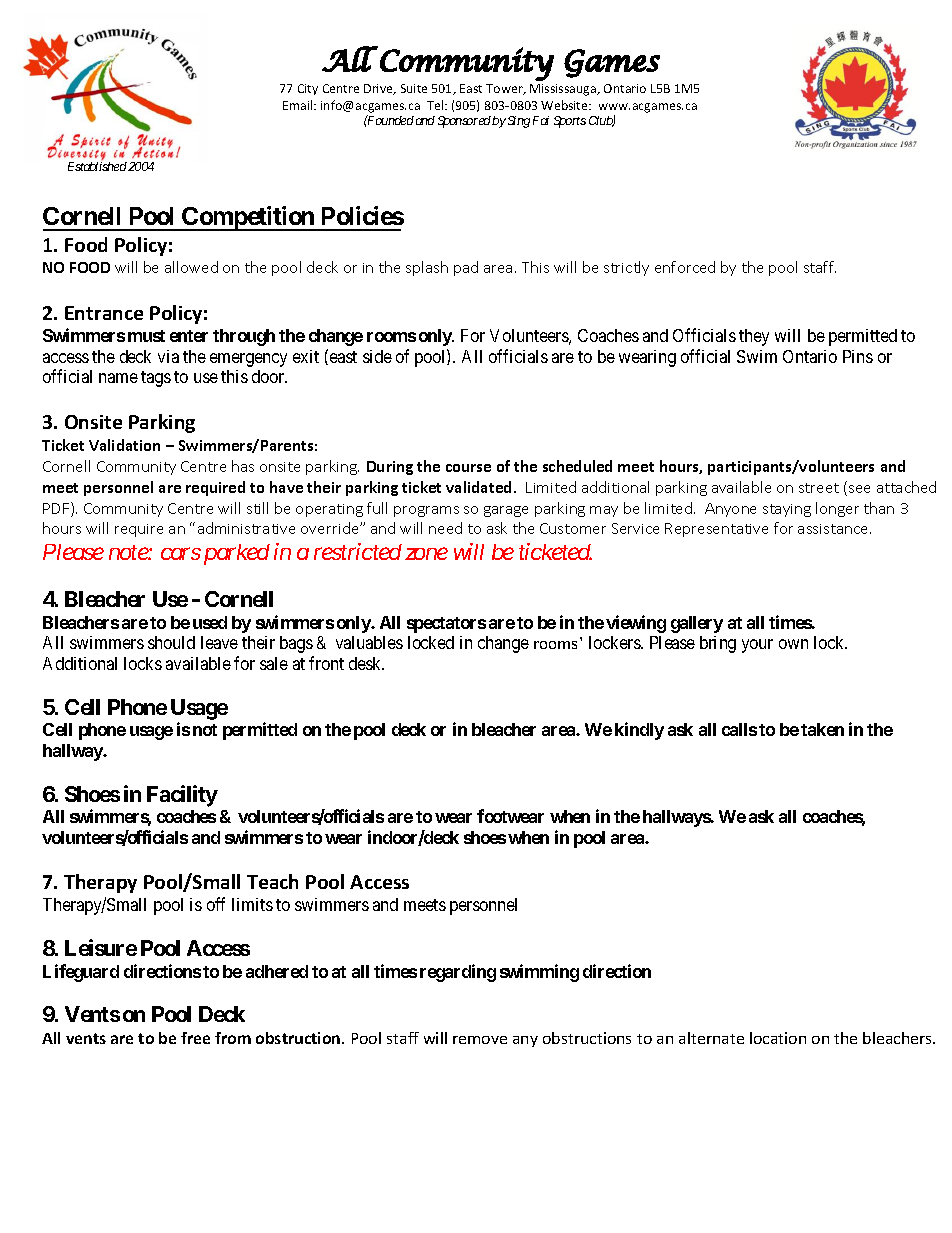  Describe the element at coordinates (570, 122) in the screenshot. I see `Sports` at that location.
